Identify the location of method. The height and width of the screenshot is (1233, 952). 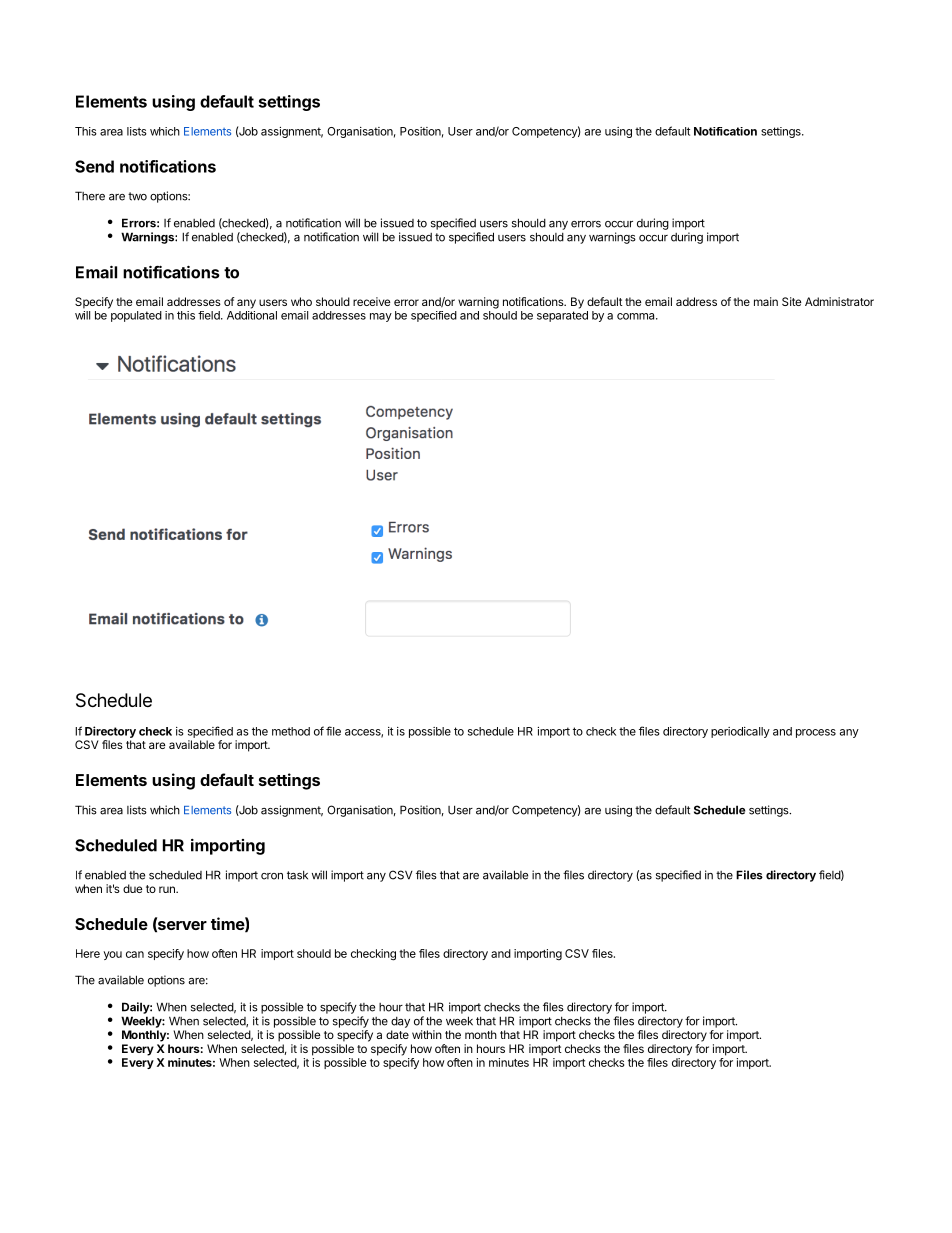
(291, 731).
